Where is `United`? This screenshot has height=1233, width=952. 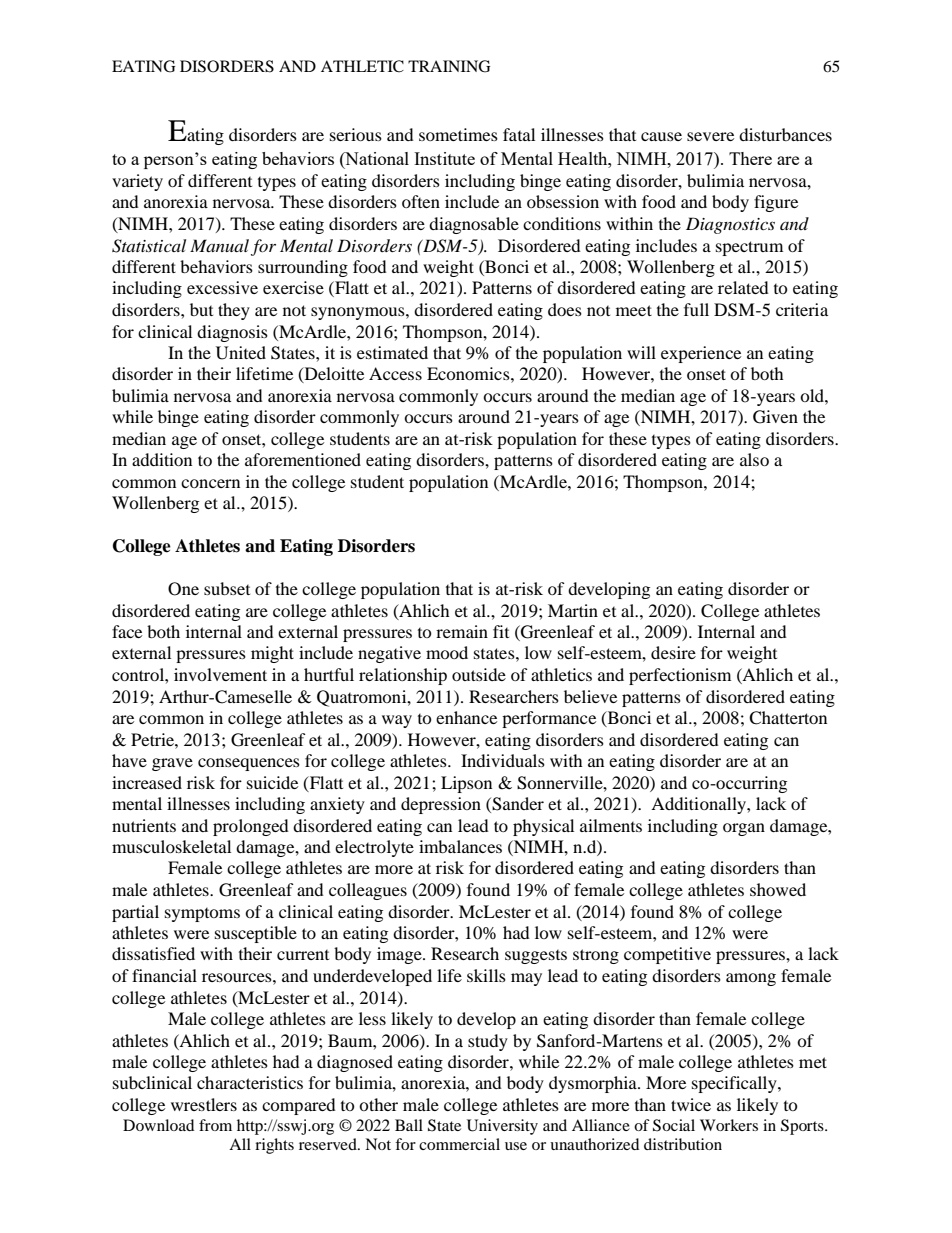 United is located at coordinates (241, 353).
